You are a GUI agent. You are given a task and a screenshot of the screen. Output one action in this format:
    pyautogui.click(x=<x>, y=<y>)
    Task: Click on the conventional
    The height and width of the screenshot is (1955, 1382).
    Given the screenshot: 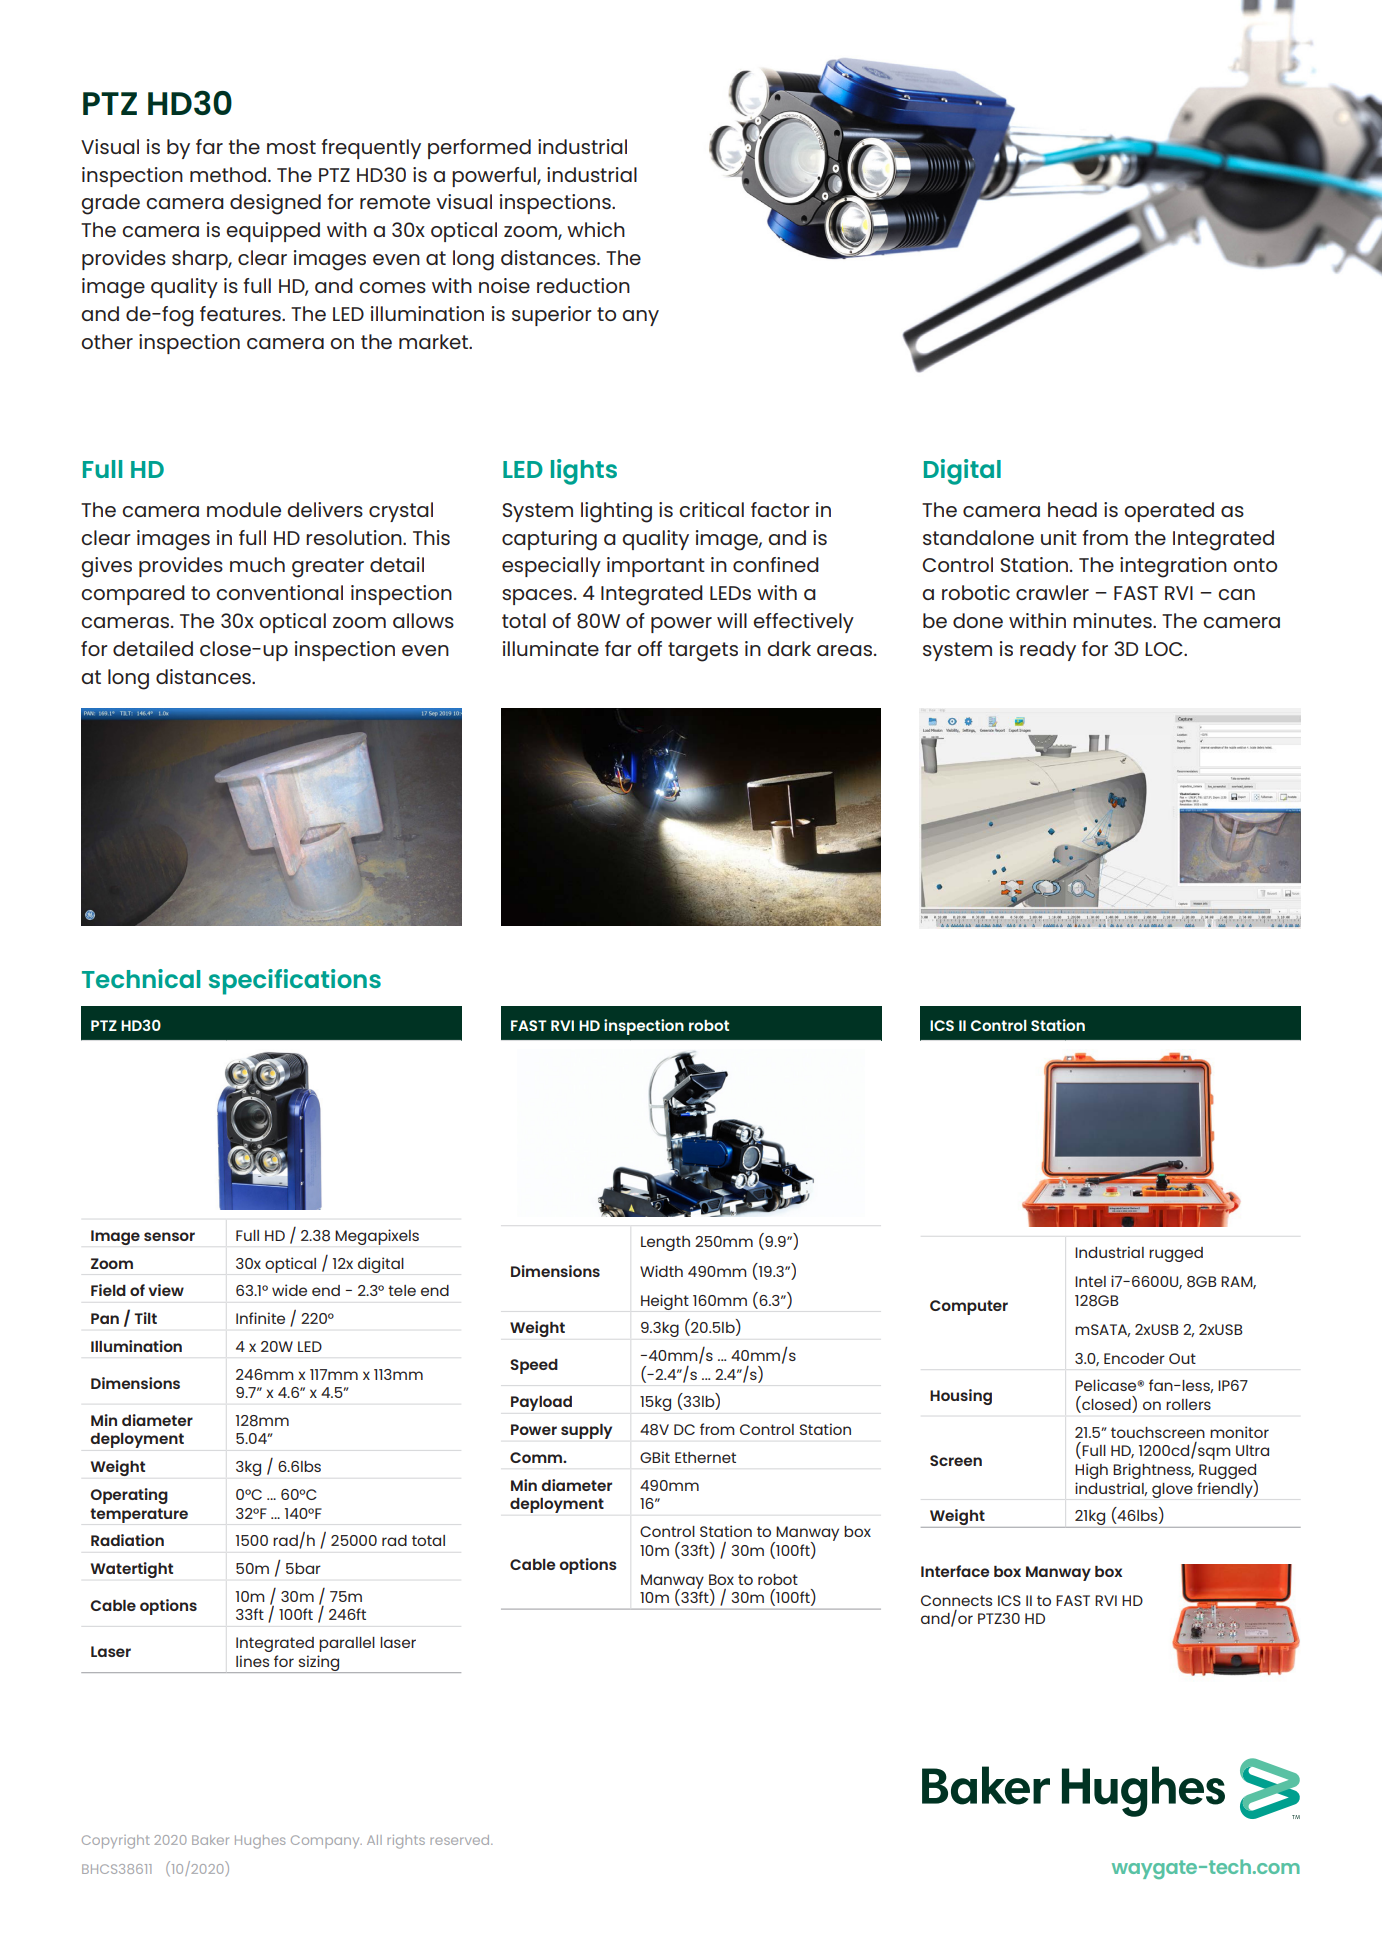 What is the action you would take?
    pyautogui.click(x=279, y=592)
